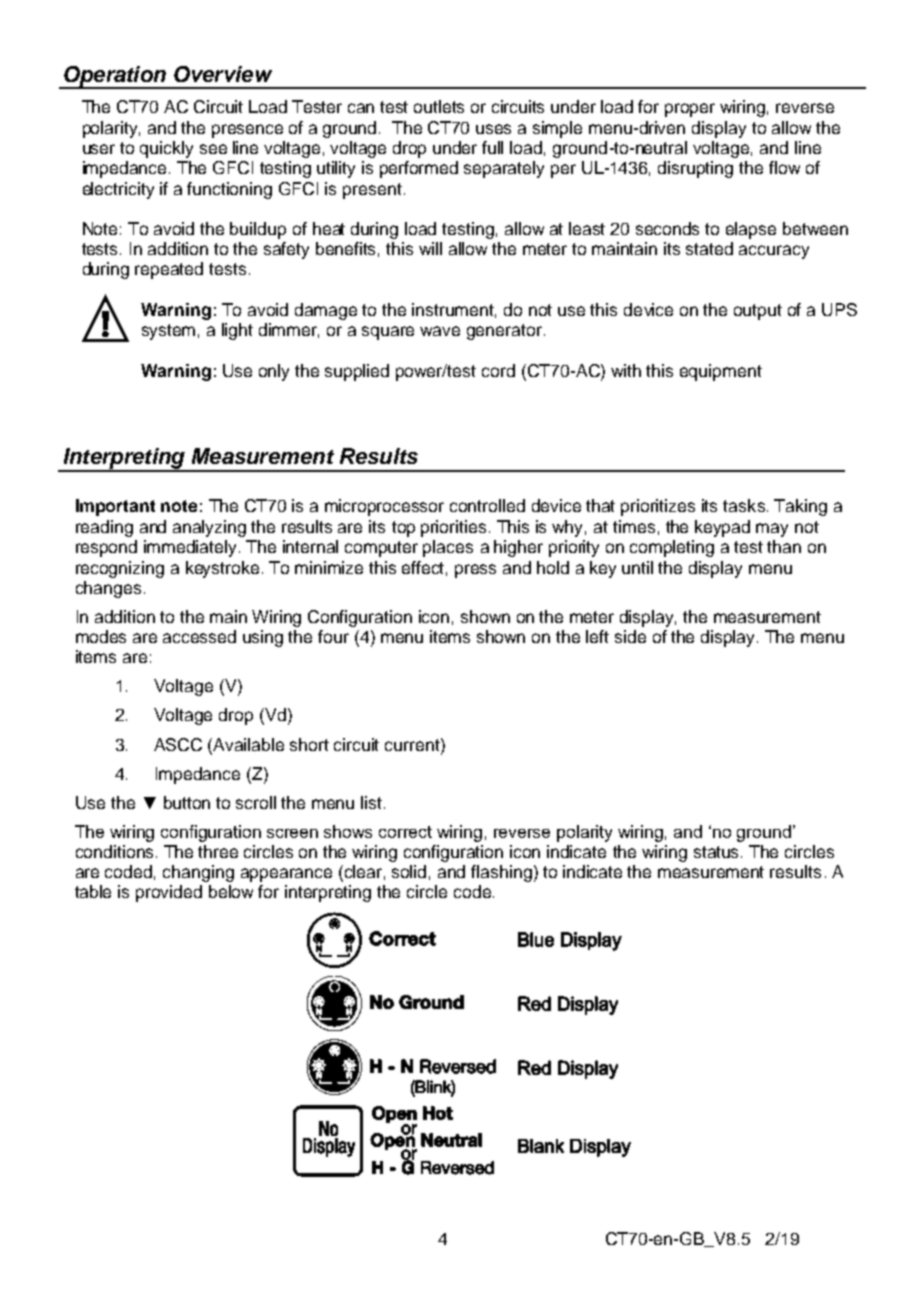 The image size is (924, 1311). I want to click on flashing, so click(501, 873).
